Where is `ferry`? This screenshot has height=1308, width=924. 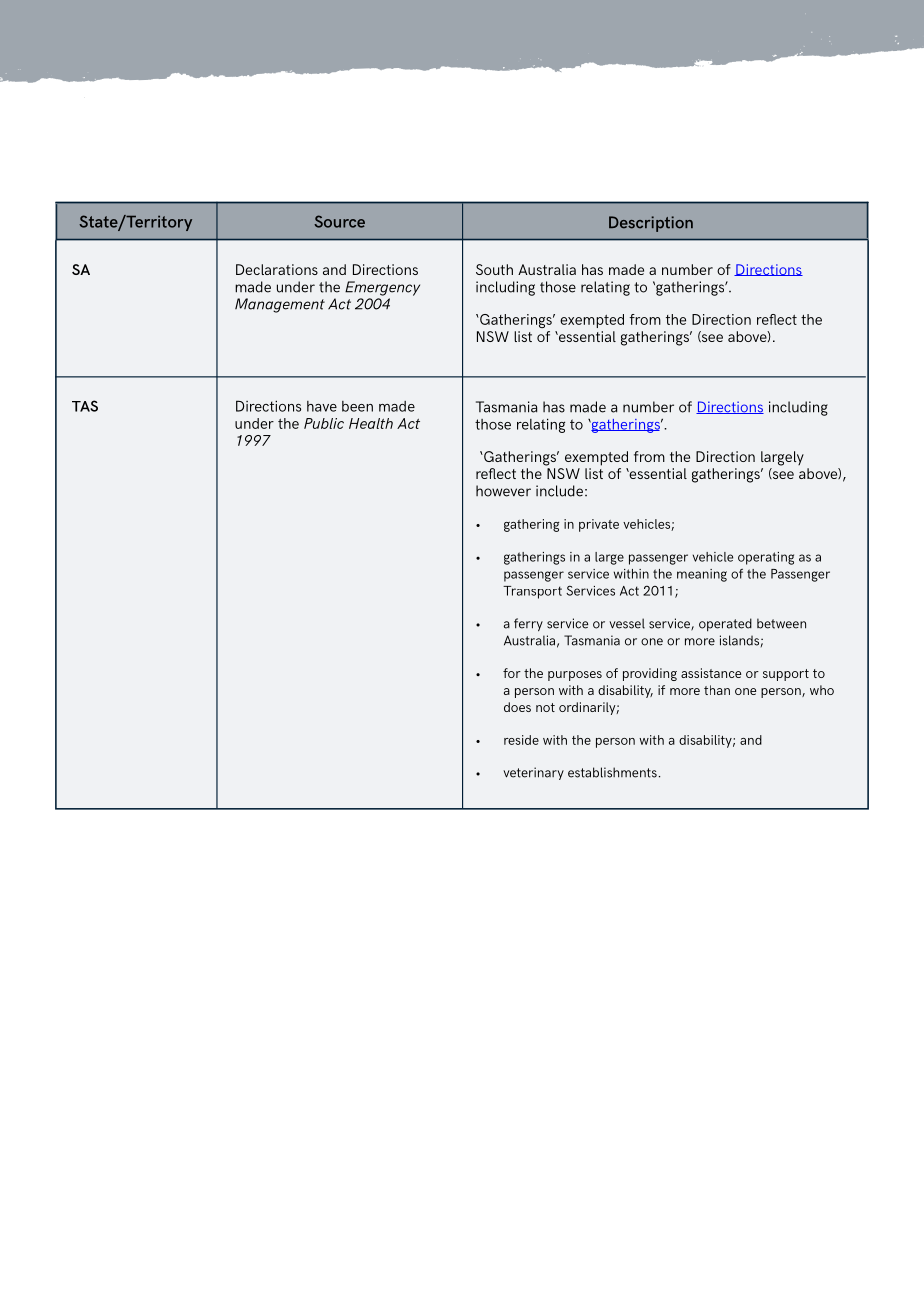 ferry is located at coordinates (528, 624).
